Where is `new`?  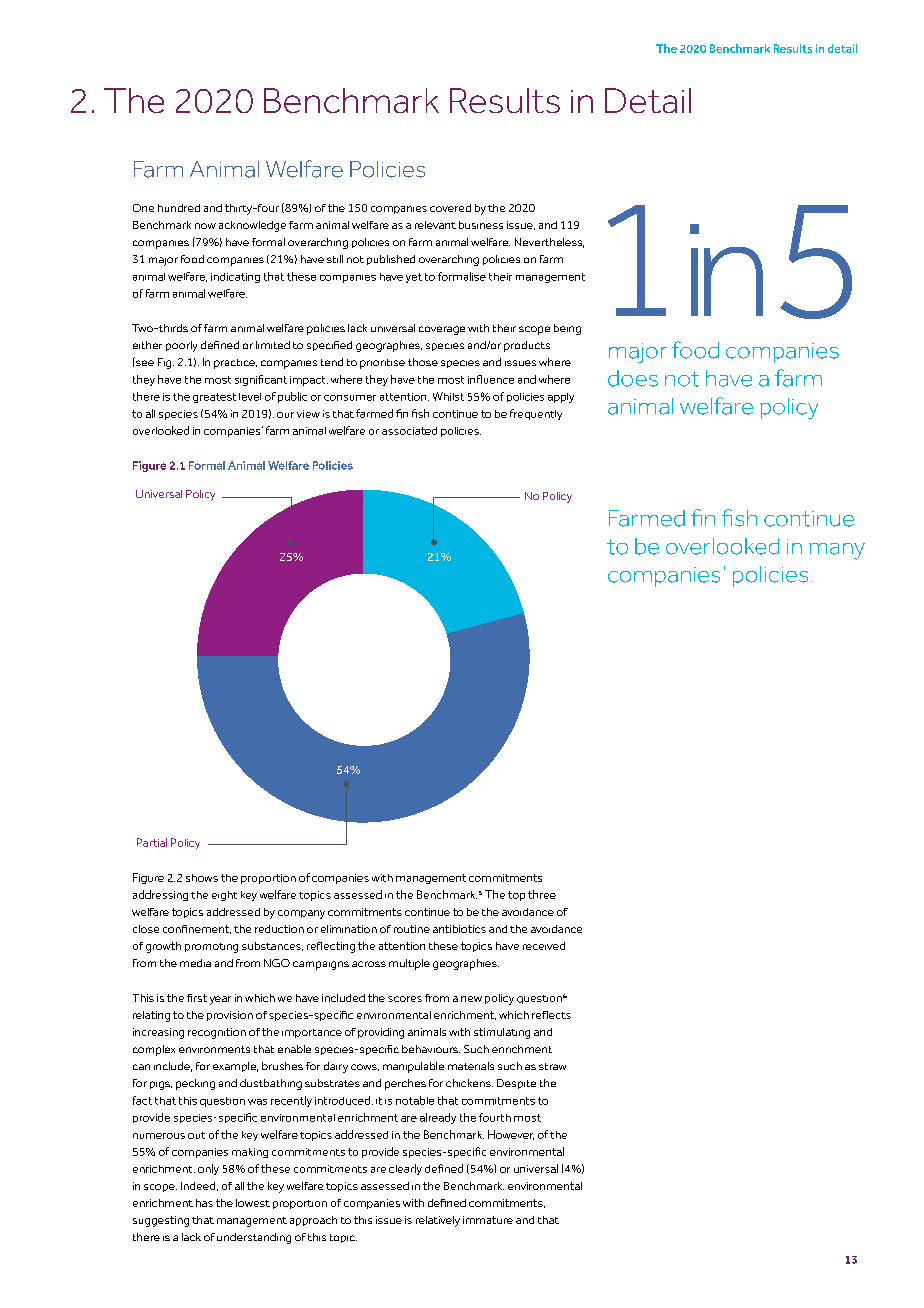
new is located at coordinates (471, 999).
